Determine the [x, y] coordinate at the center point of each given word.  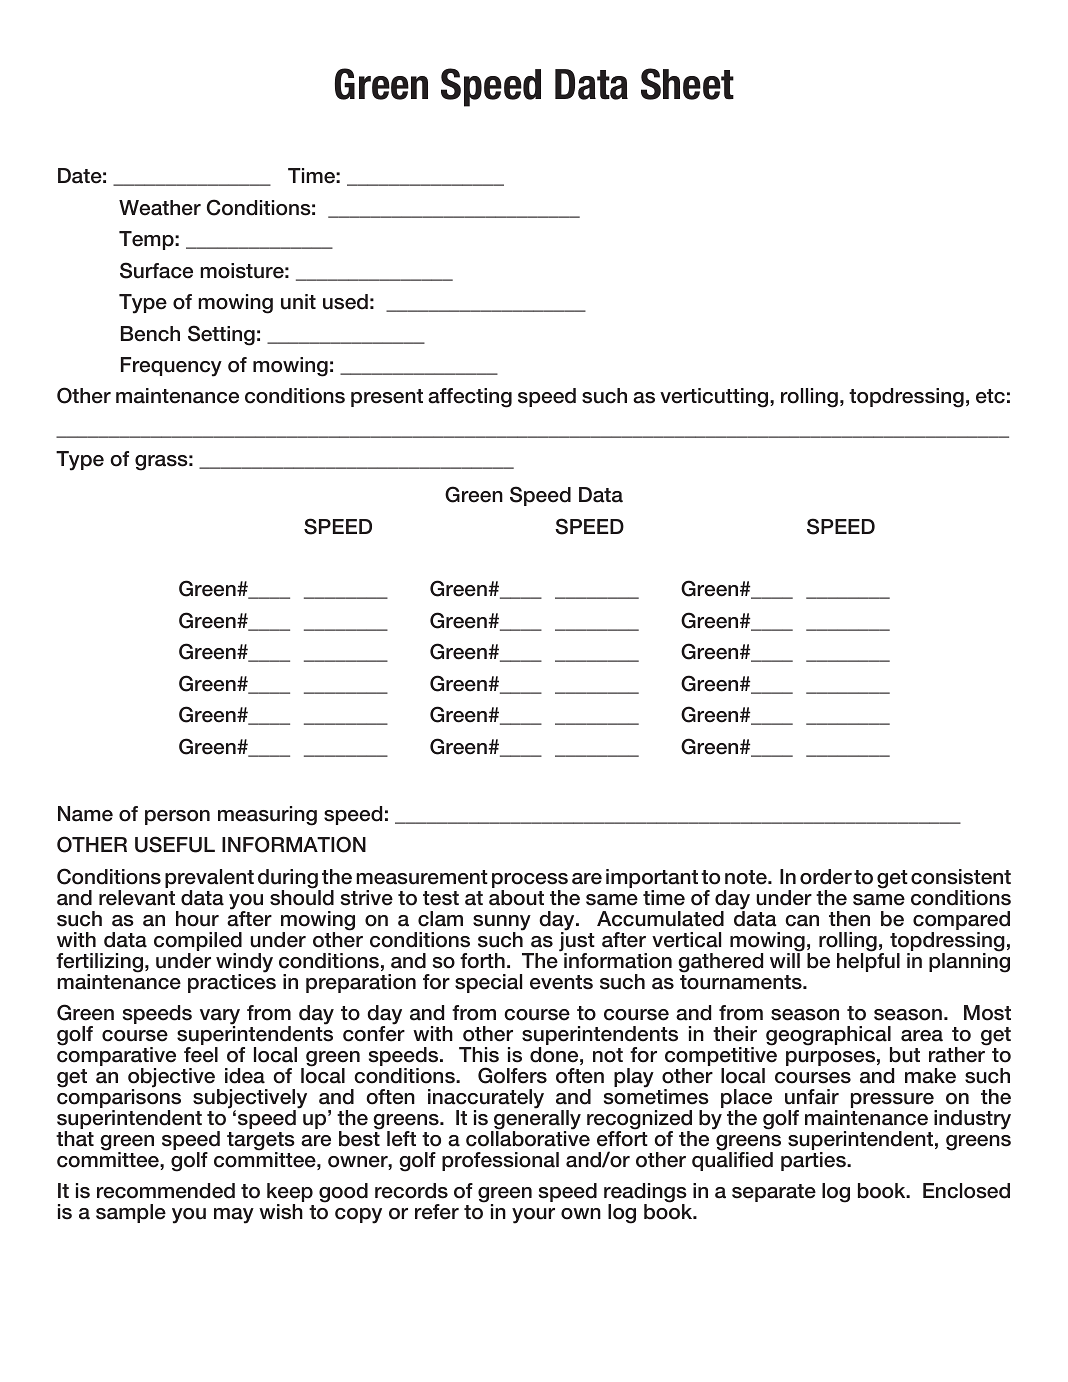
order [826, 877]
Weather [160, 208]
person [177, 817]
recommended [166, 1191]
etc [990, 396]
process [530, 882]
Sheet [687, 84]
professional [500, 1161]
